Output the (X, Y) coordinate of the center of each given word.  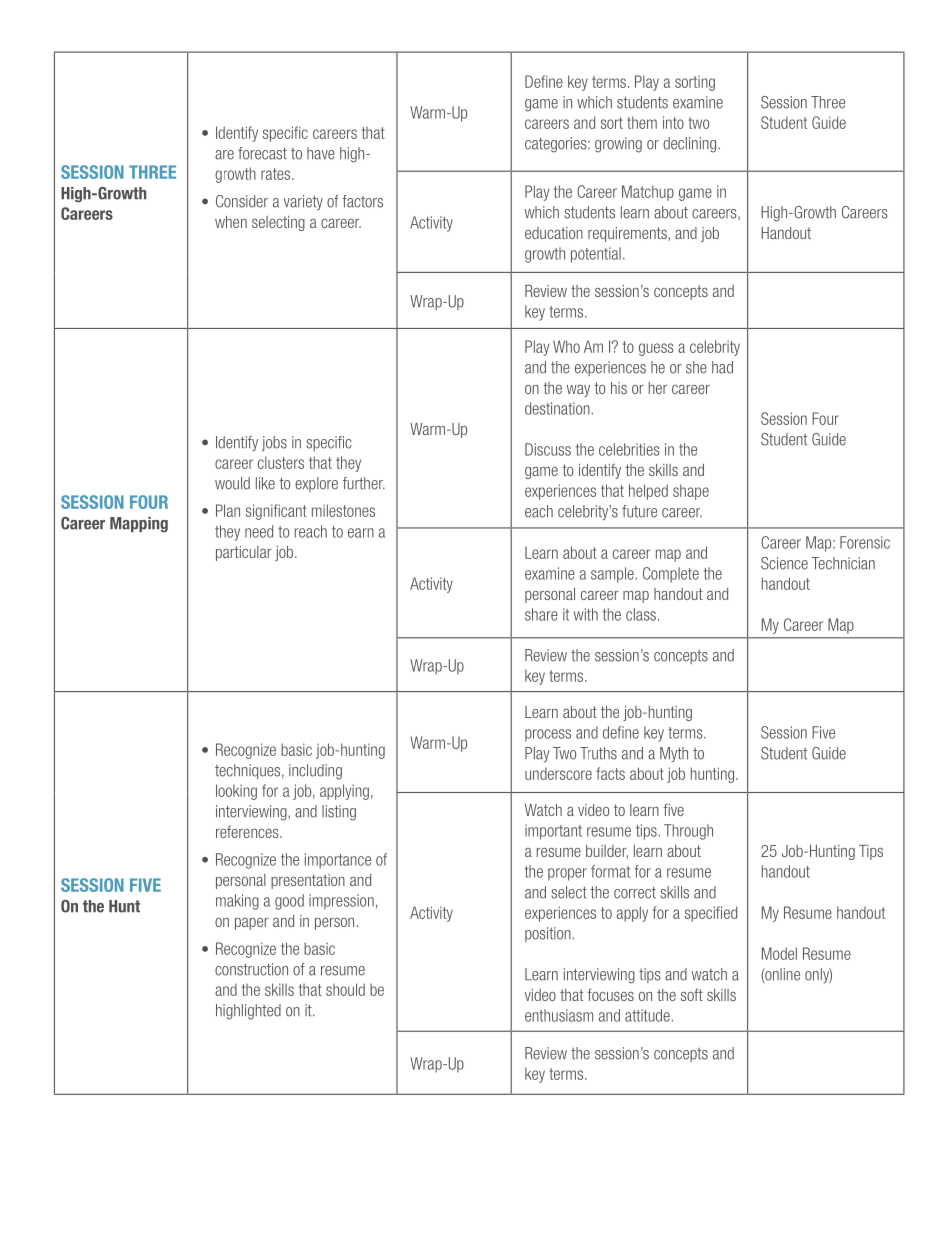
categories (557, 145)
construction (251, 969)
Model (779, 953)
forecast (262, 153)
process (548, 735)
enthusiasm (559, 1015)
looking (236, 792)
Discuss (548, 449)
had (722, 367)
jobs (274, 444)
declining (689, 145)
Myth (674, 754)
